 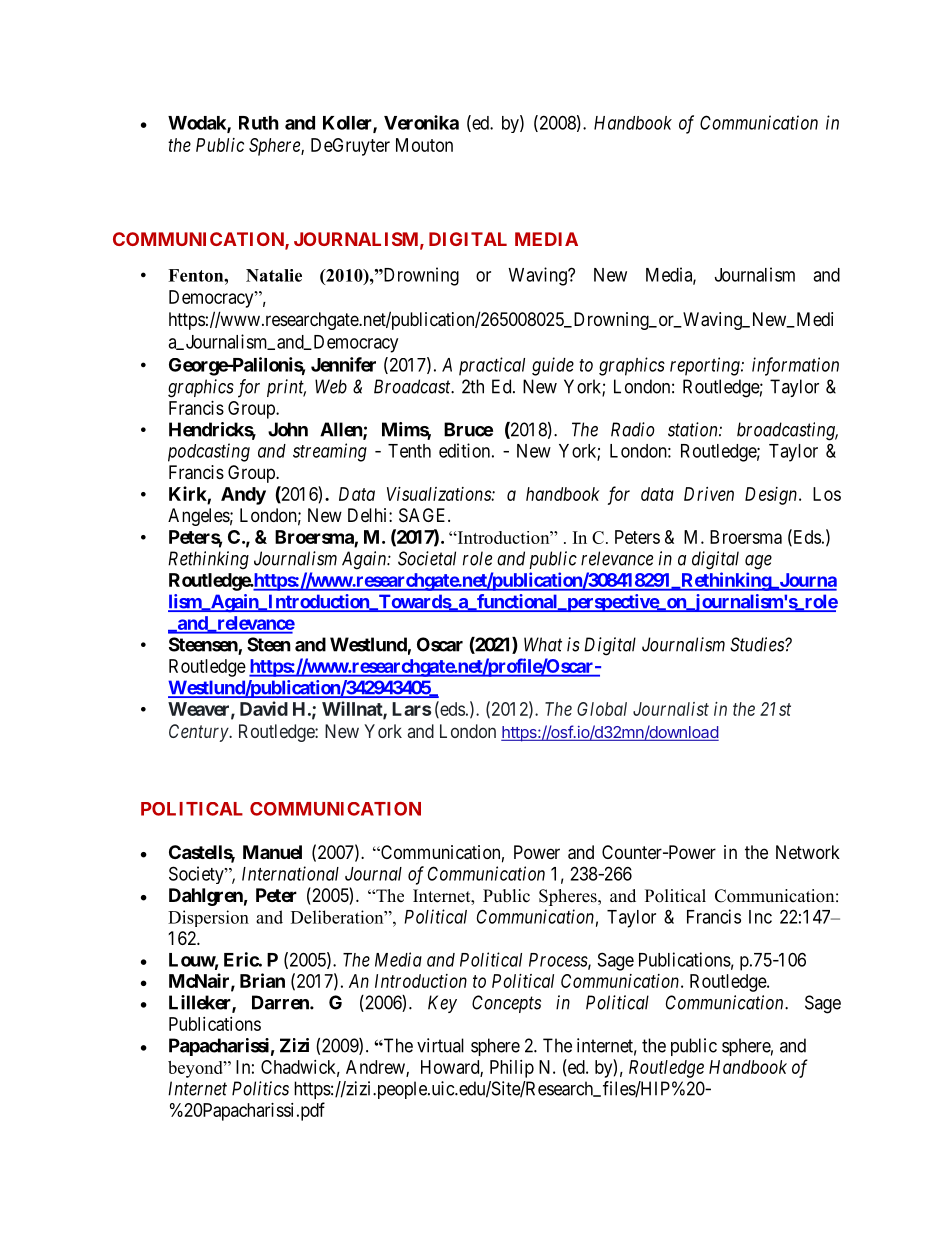 I want to click on print, so click(x=286, y=388).
